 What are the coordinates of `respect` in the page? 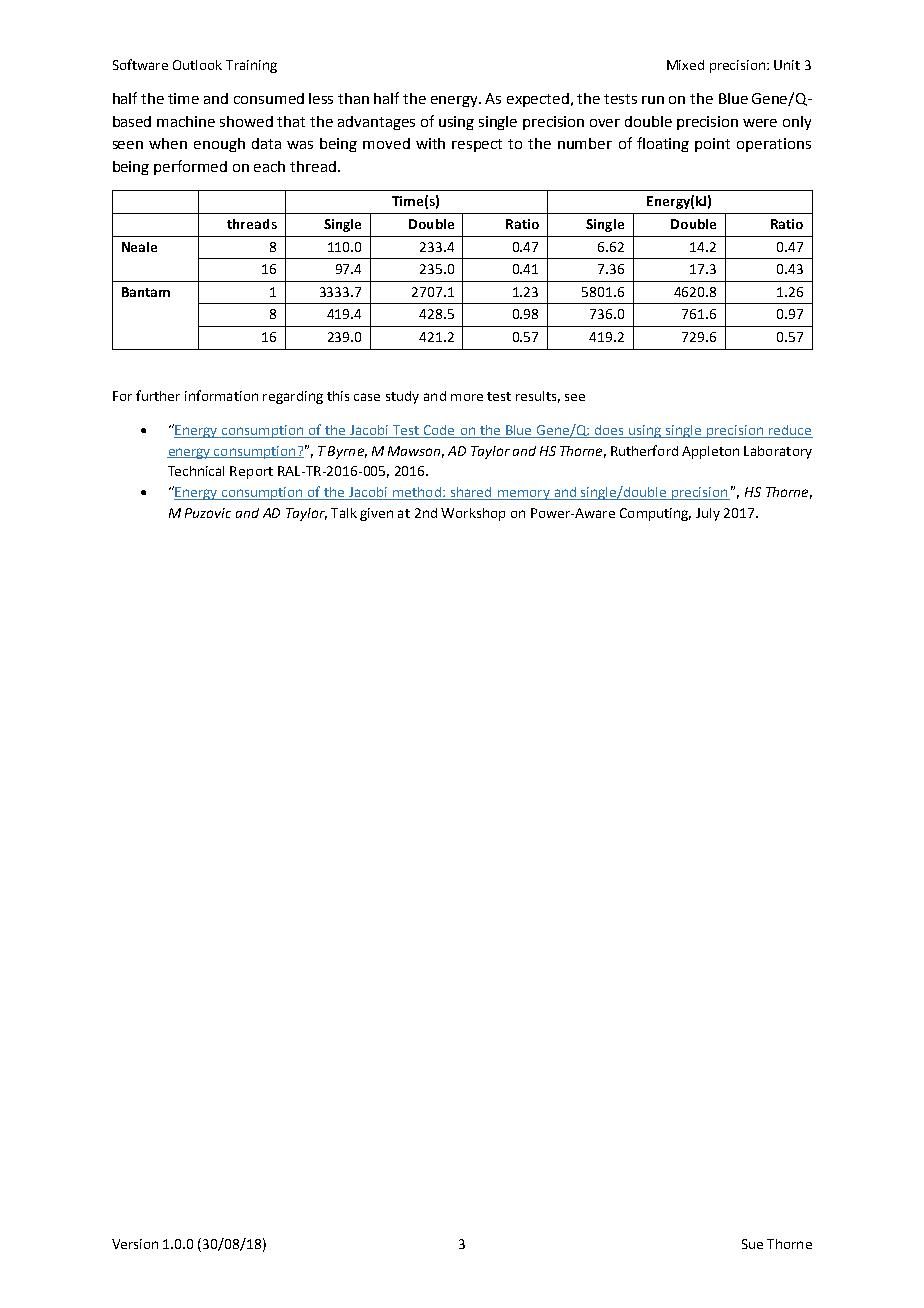 It's located at (477, 145).
